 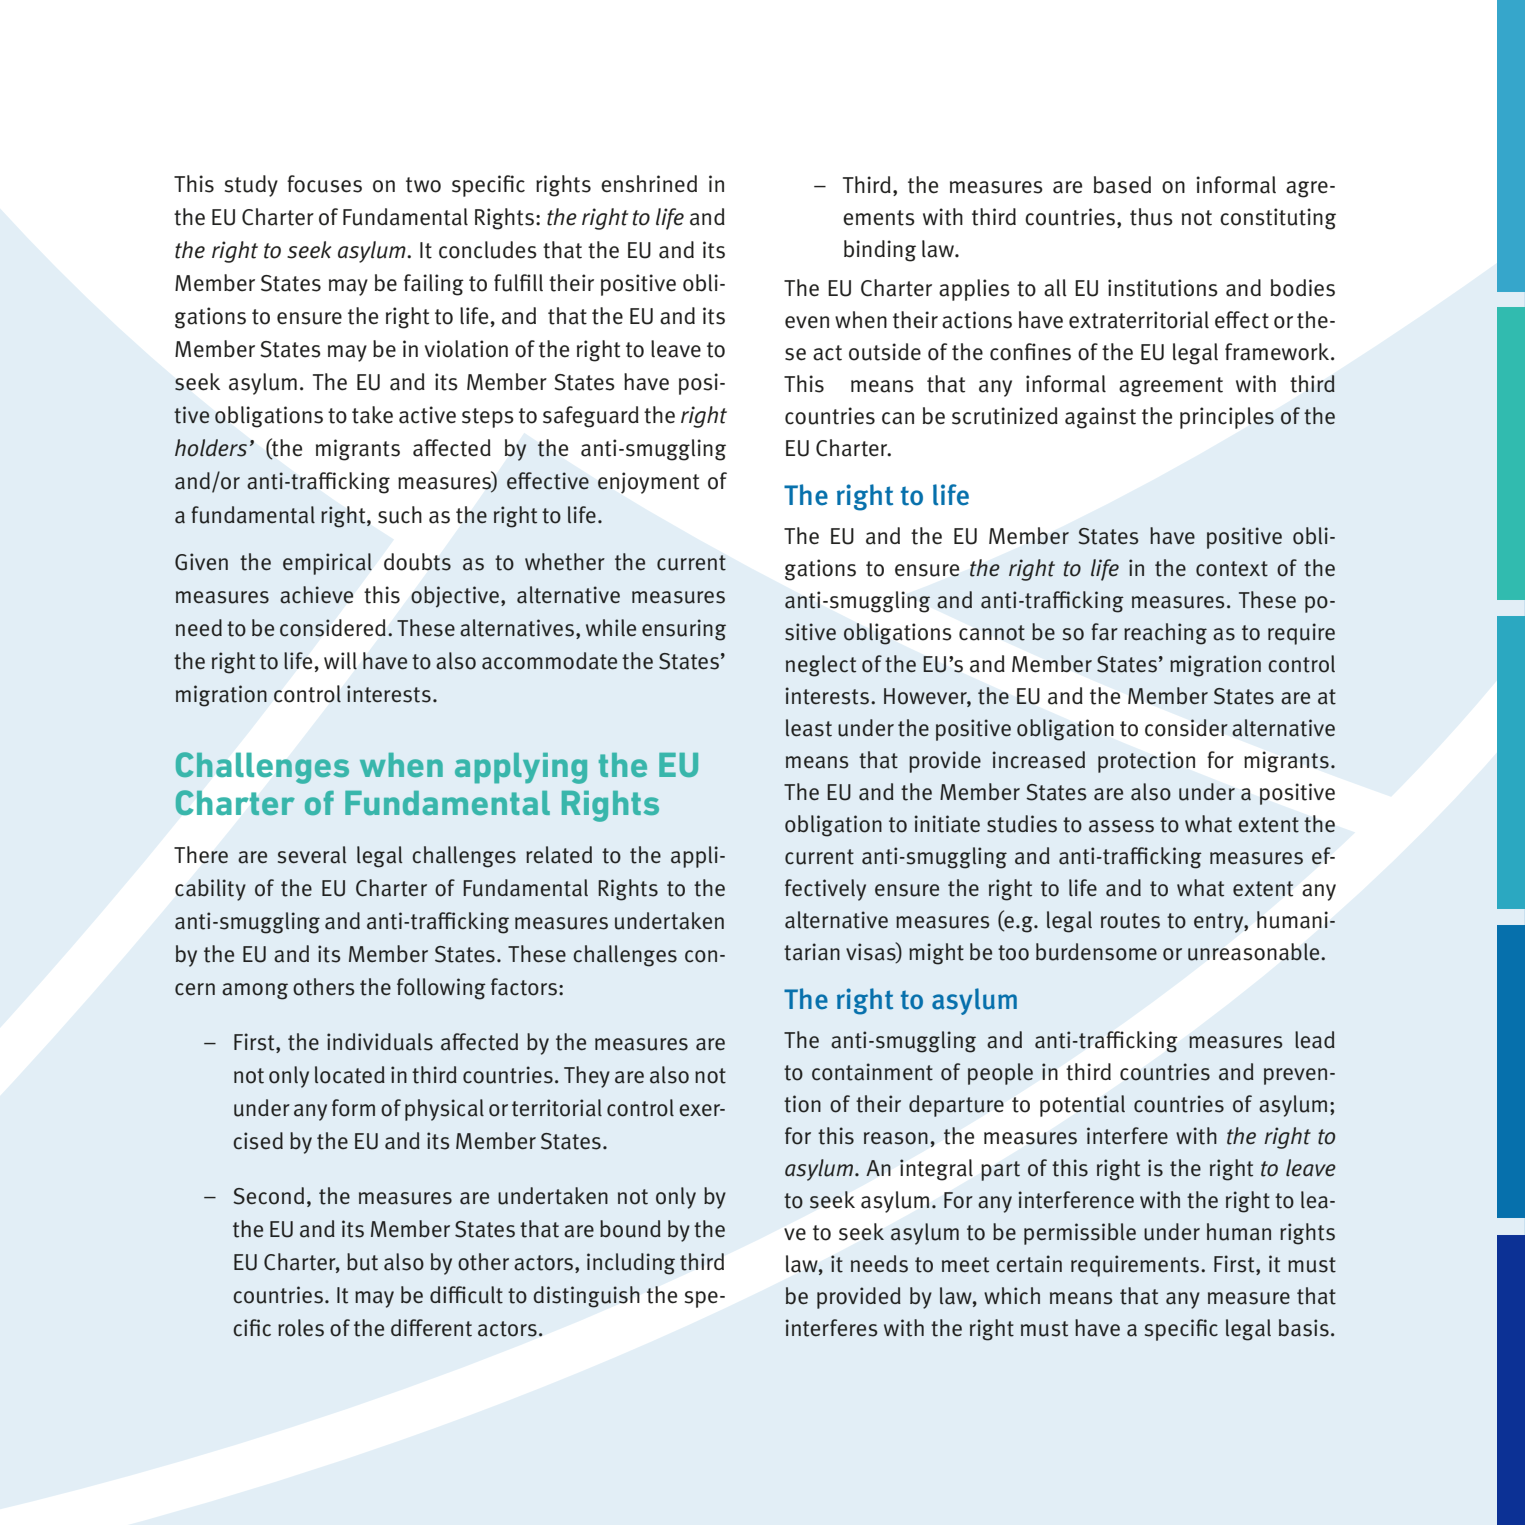 What do you see at coordinates (1165, 634) in the screenshot?
I see `reaching` at bounding box center [1165, 634].
